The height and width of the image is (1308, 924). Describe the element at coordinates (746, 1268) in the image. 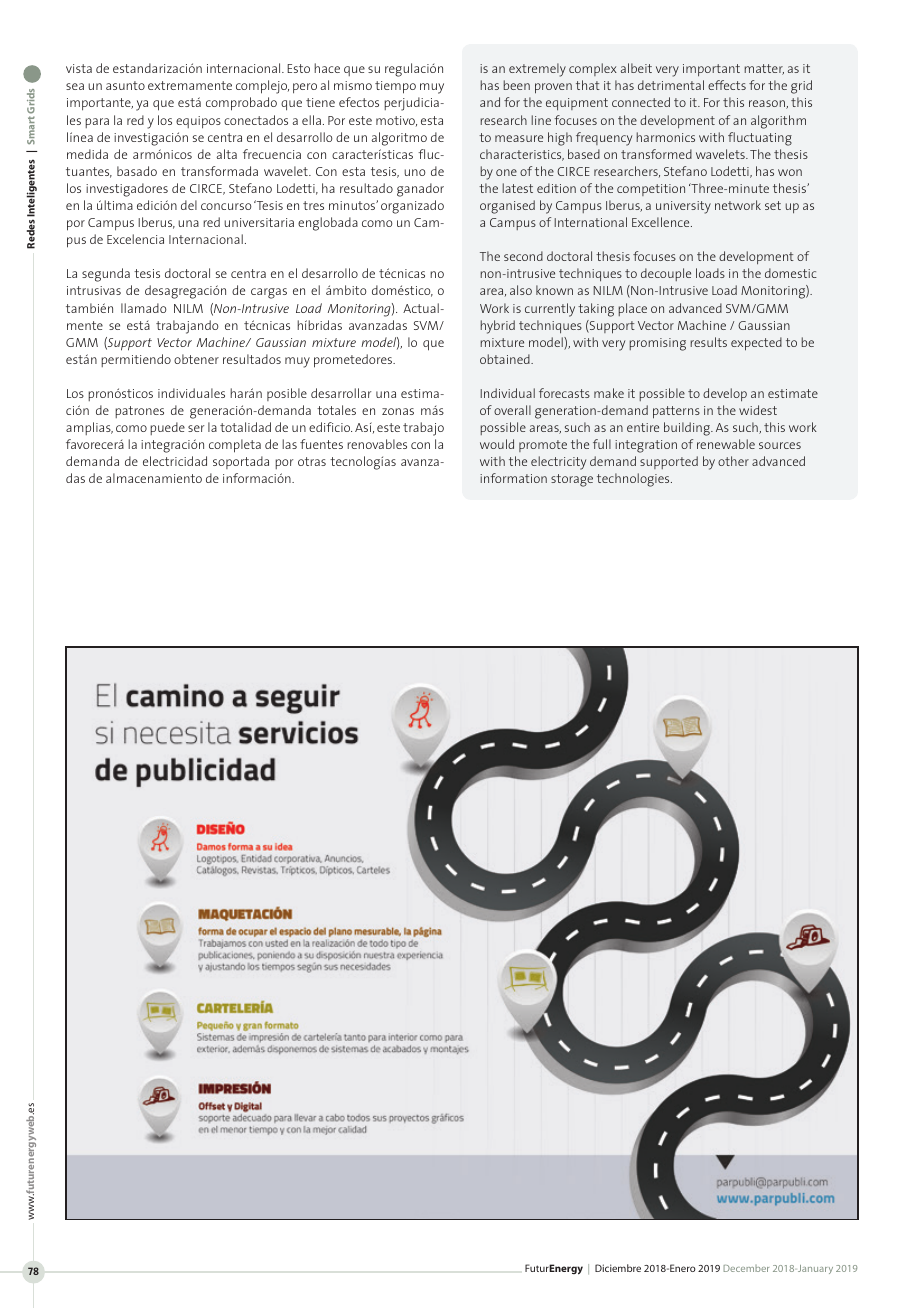

I see `December` at that location.
